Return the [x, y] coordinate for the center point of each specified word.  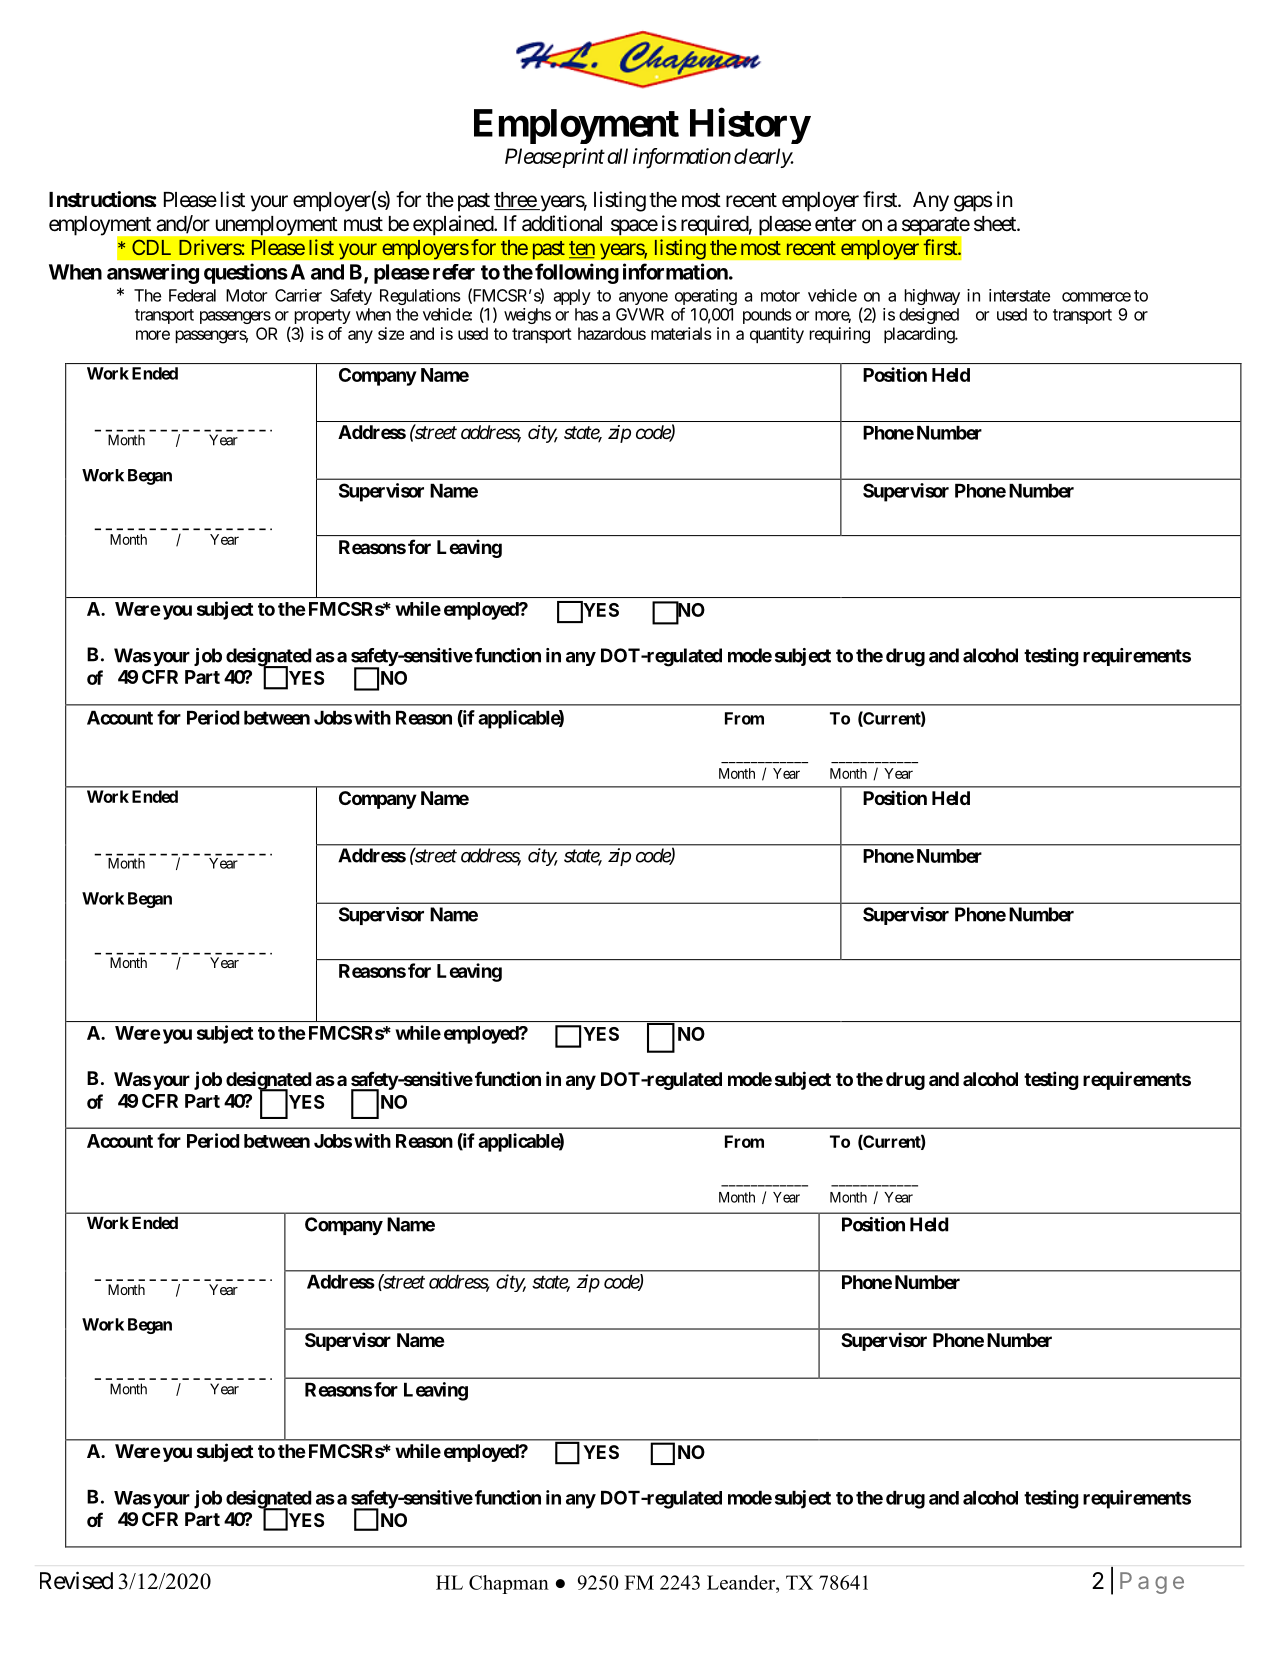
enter [835, 224]
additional [562, 223]
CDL [151, 247]
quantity [777, 335]
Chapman [509, 1584]
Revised [76, 1580]
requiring [839, 335]
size [391, 333]
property [322, 318]
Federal [192, 295]
